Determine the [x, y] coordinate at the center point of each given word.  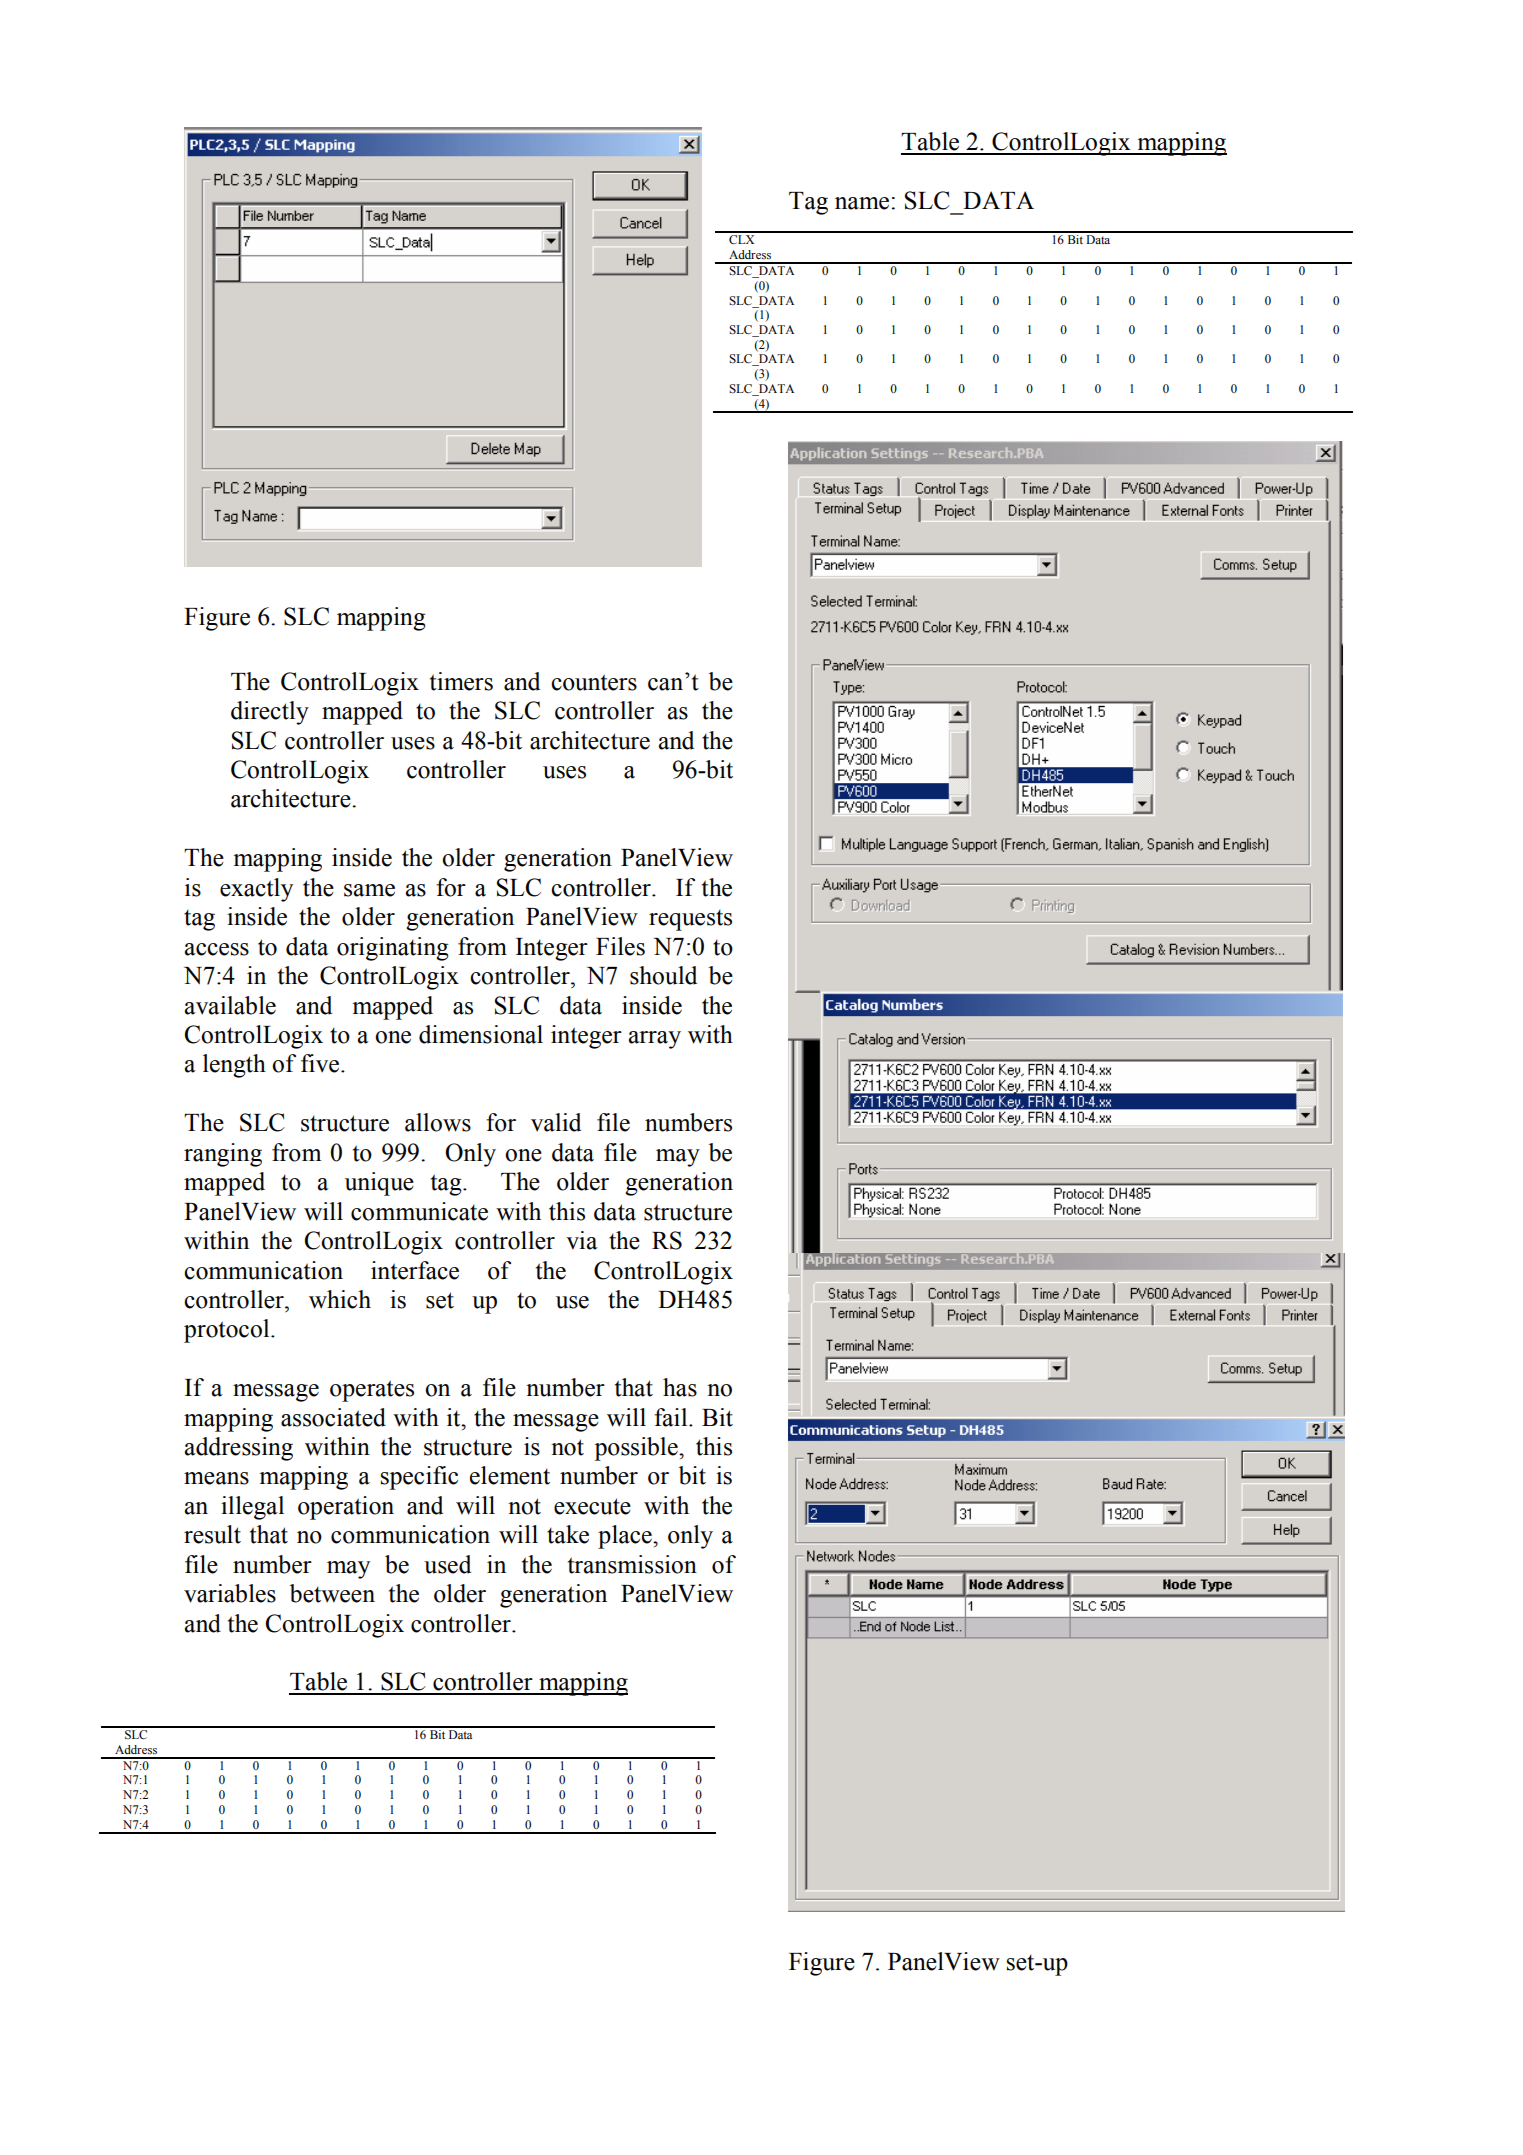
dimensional [481, 1034]
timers [461, 681]
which [340, 1299]
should [663, 975]
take [568, 1534]
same [369, 890]
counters [594, 682]
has [680, 1387]
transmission [632, 1564]
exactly [256, 890]
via [582, 1240]
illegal [252, 1508]
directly [270, 713]
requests [690, 920]
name [863, 203]
